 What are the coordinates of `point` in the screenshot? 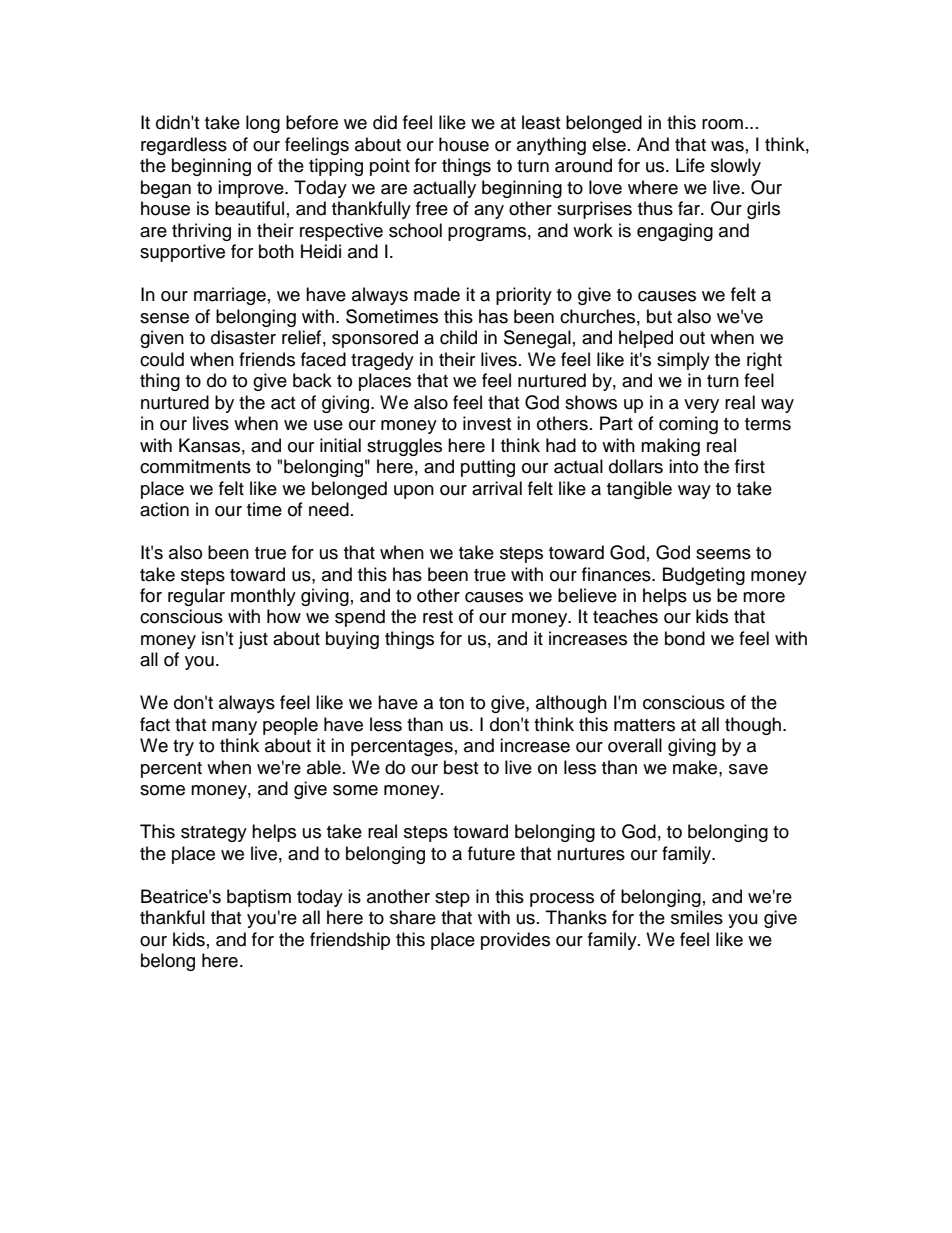 It's located at (390, 167).
